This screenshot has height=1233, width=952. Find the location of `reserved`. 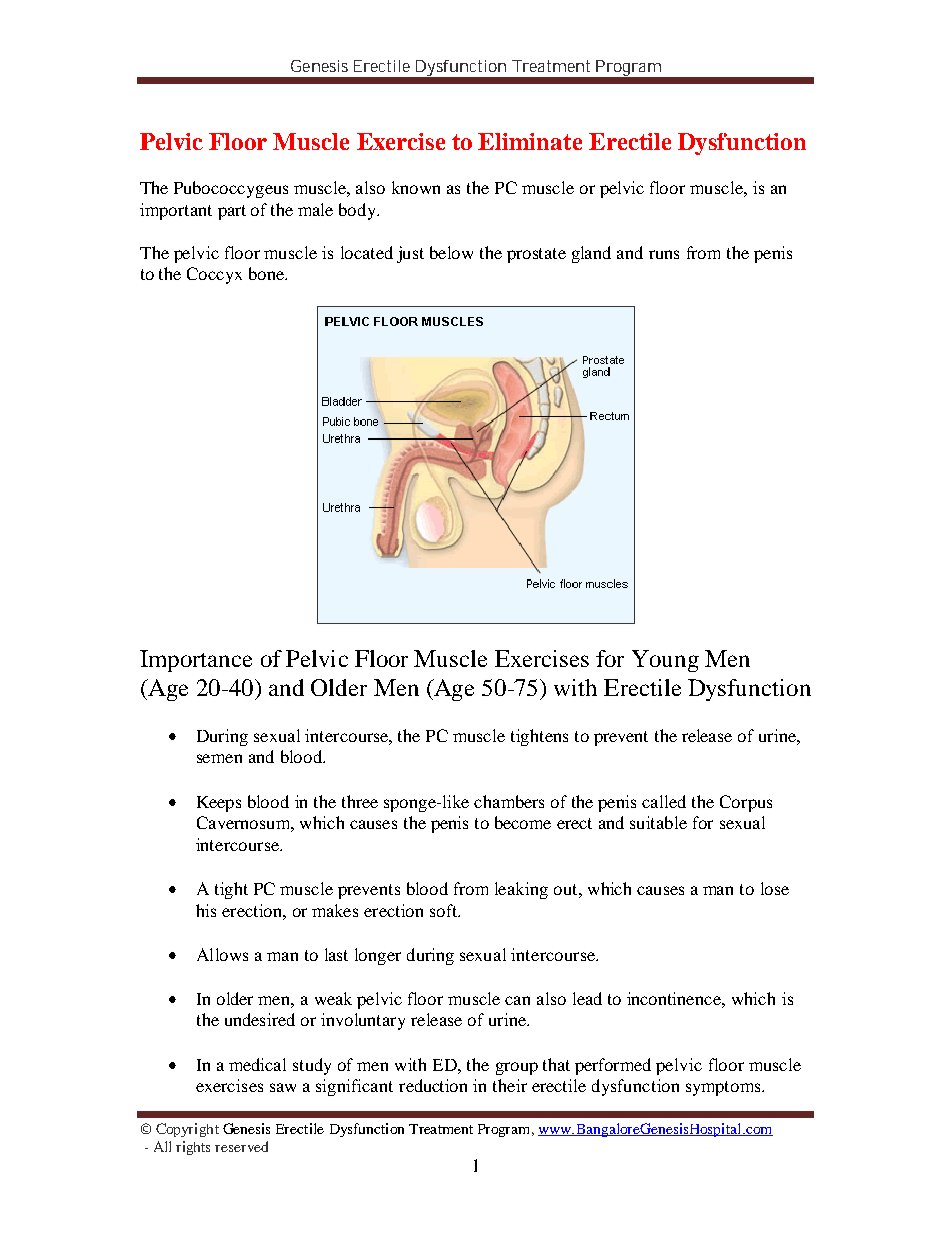

reserved is located at coordinates (241, 1146).
